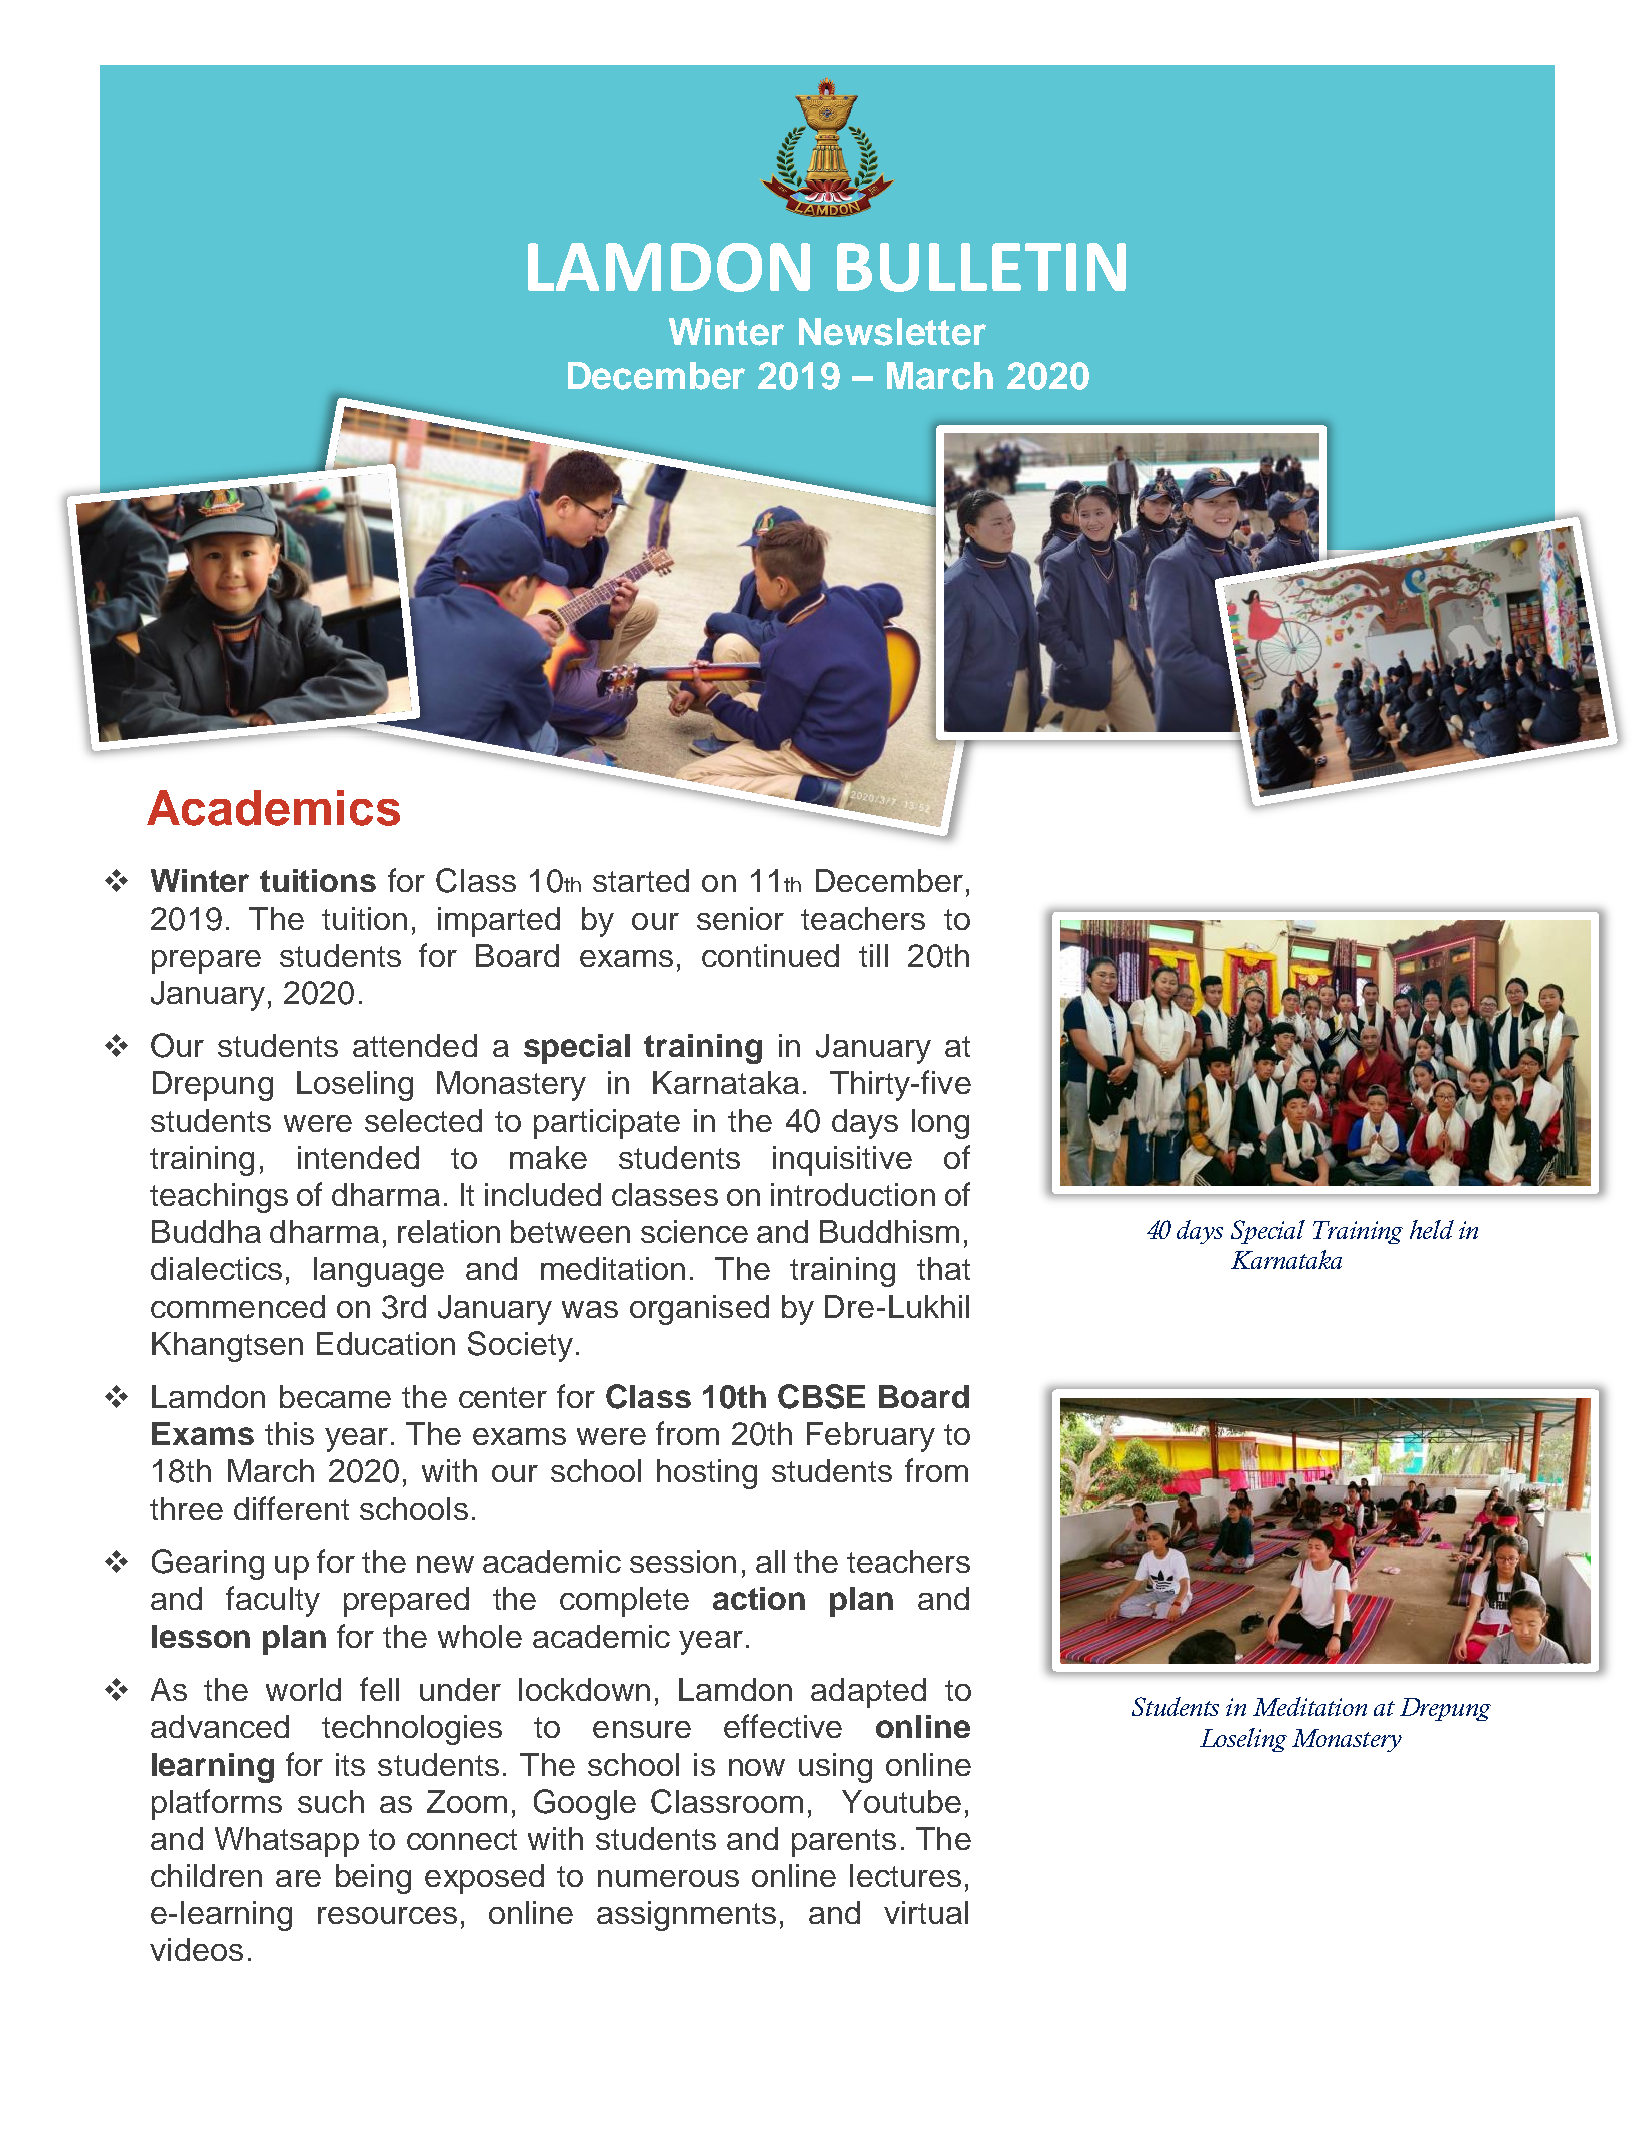 The image size is (1649, 2134). I want to click on till, so click(873, 955).
